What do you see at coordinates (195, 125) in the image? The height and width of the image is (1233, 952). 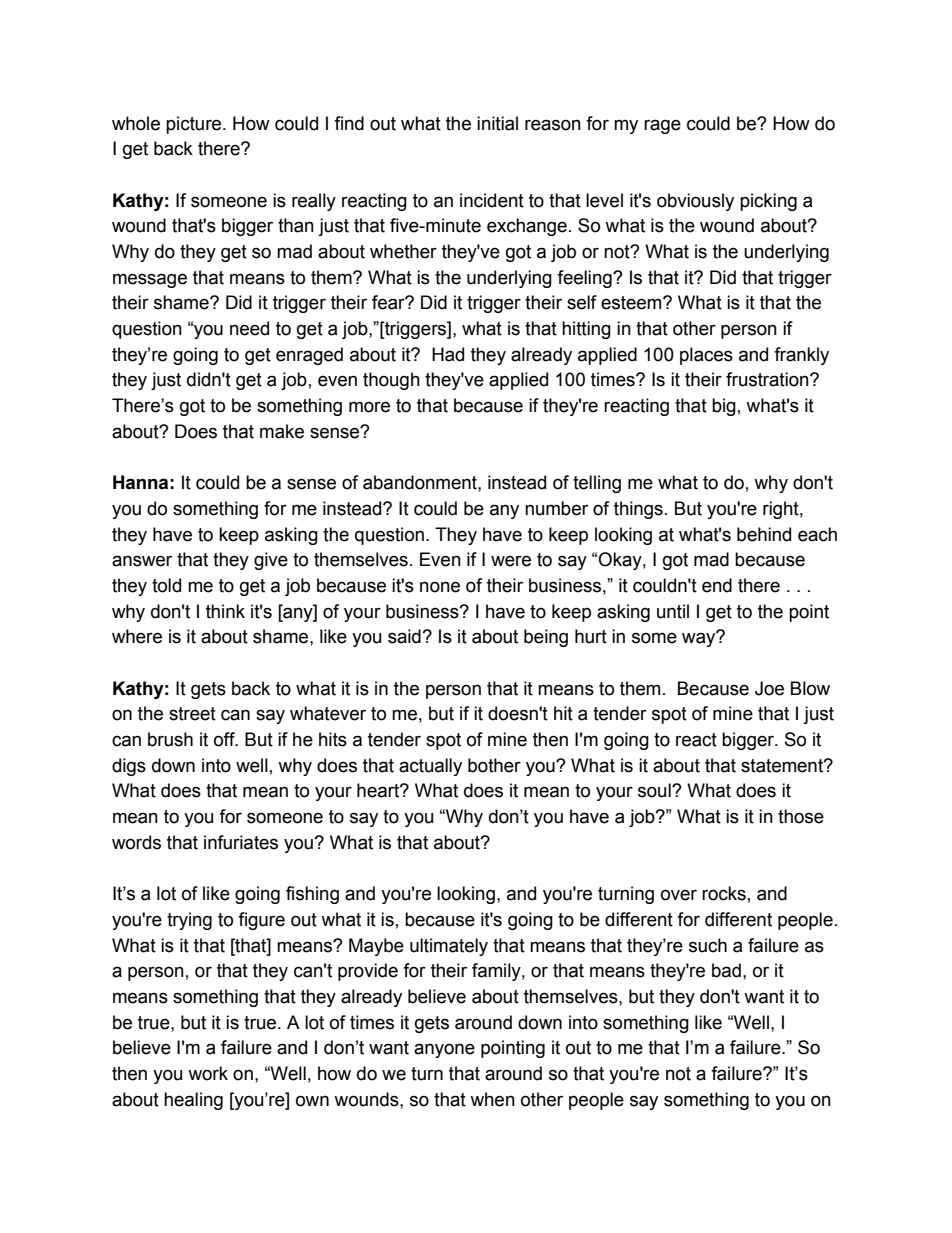 I see `picture` at bounding box center [195, 125].
